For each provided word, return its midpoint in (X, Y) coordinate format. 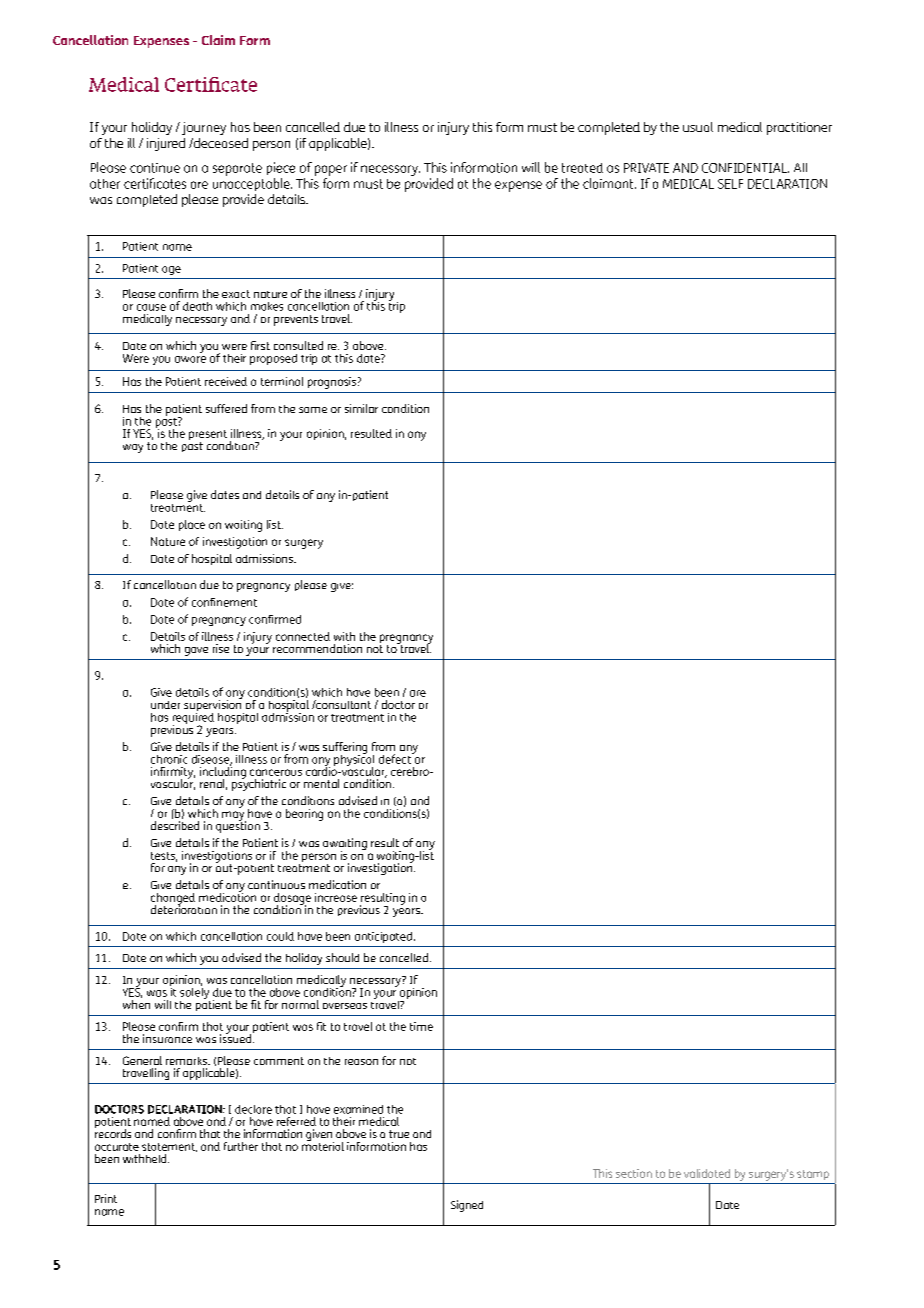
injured (166, 144)
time (421, 1026)
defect (396, 758)
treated (582, 168)
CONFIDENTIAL (745, 168)
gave (196, 651)
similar (361, 408)
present (208, 436)
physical (354, 760)
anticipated (385, 937)
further (241, 1146)
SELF (730, 184)
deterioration (184, 908)
